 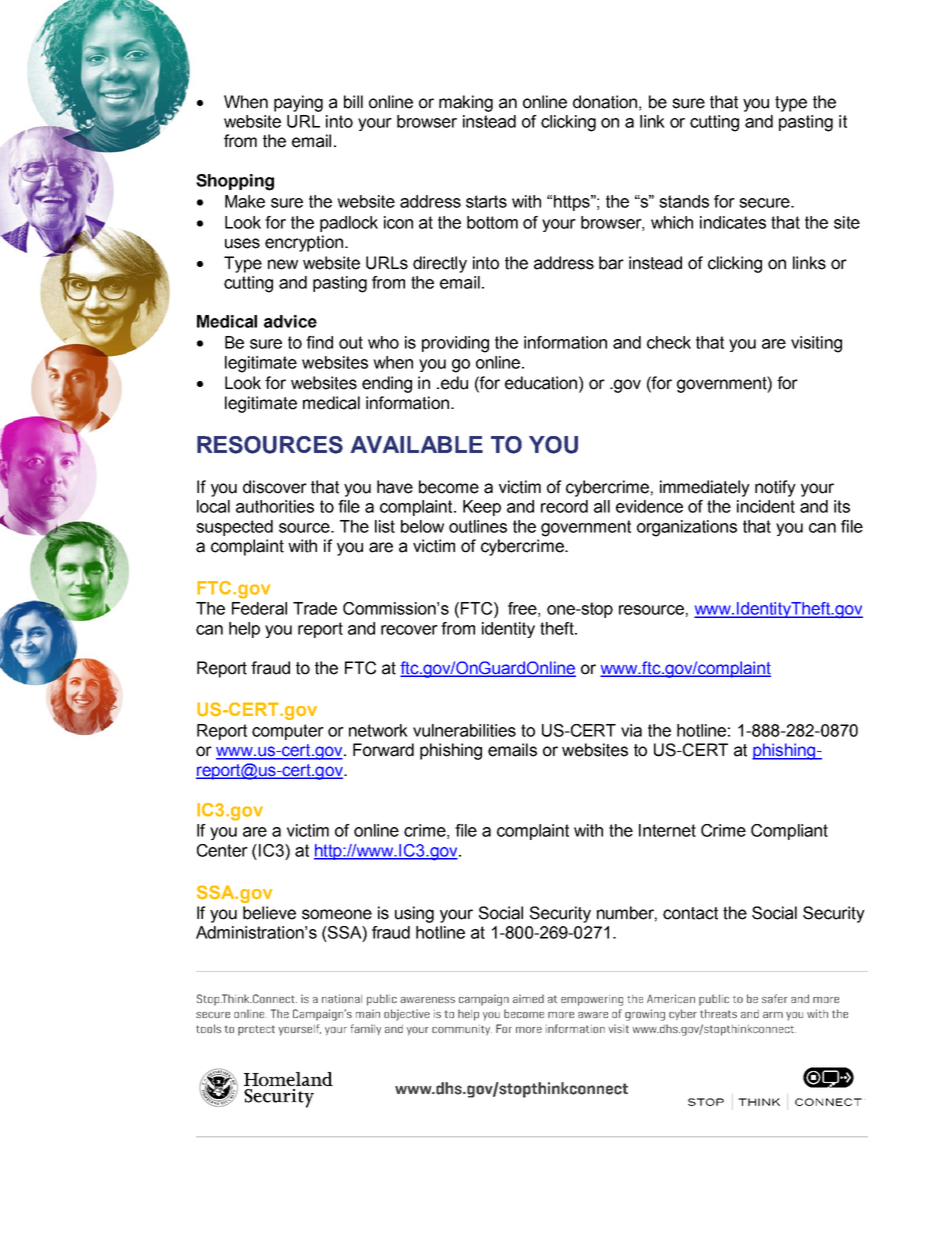 What do you see at coordinates (414, 914) in the screenshot?
I see `using` at bounding box center [414, 914].
